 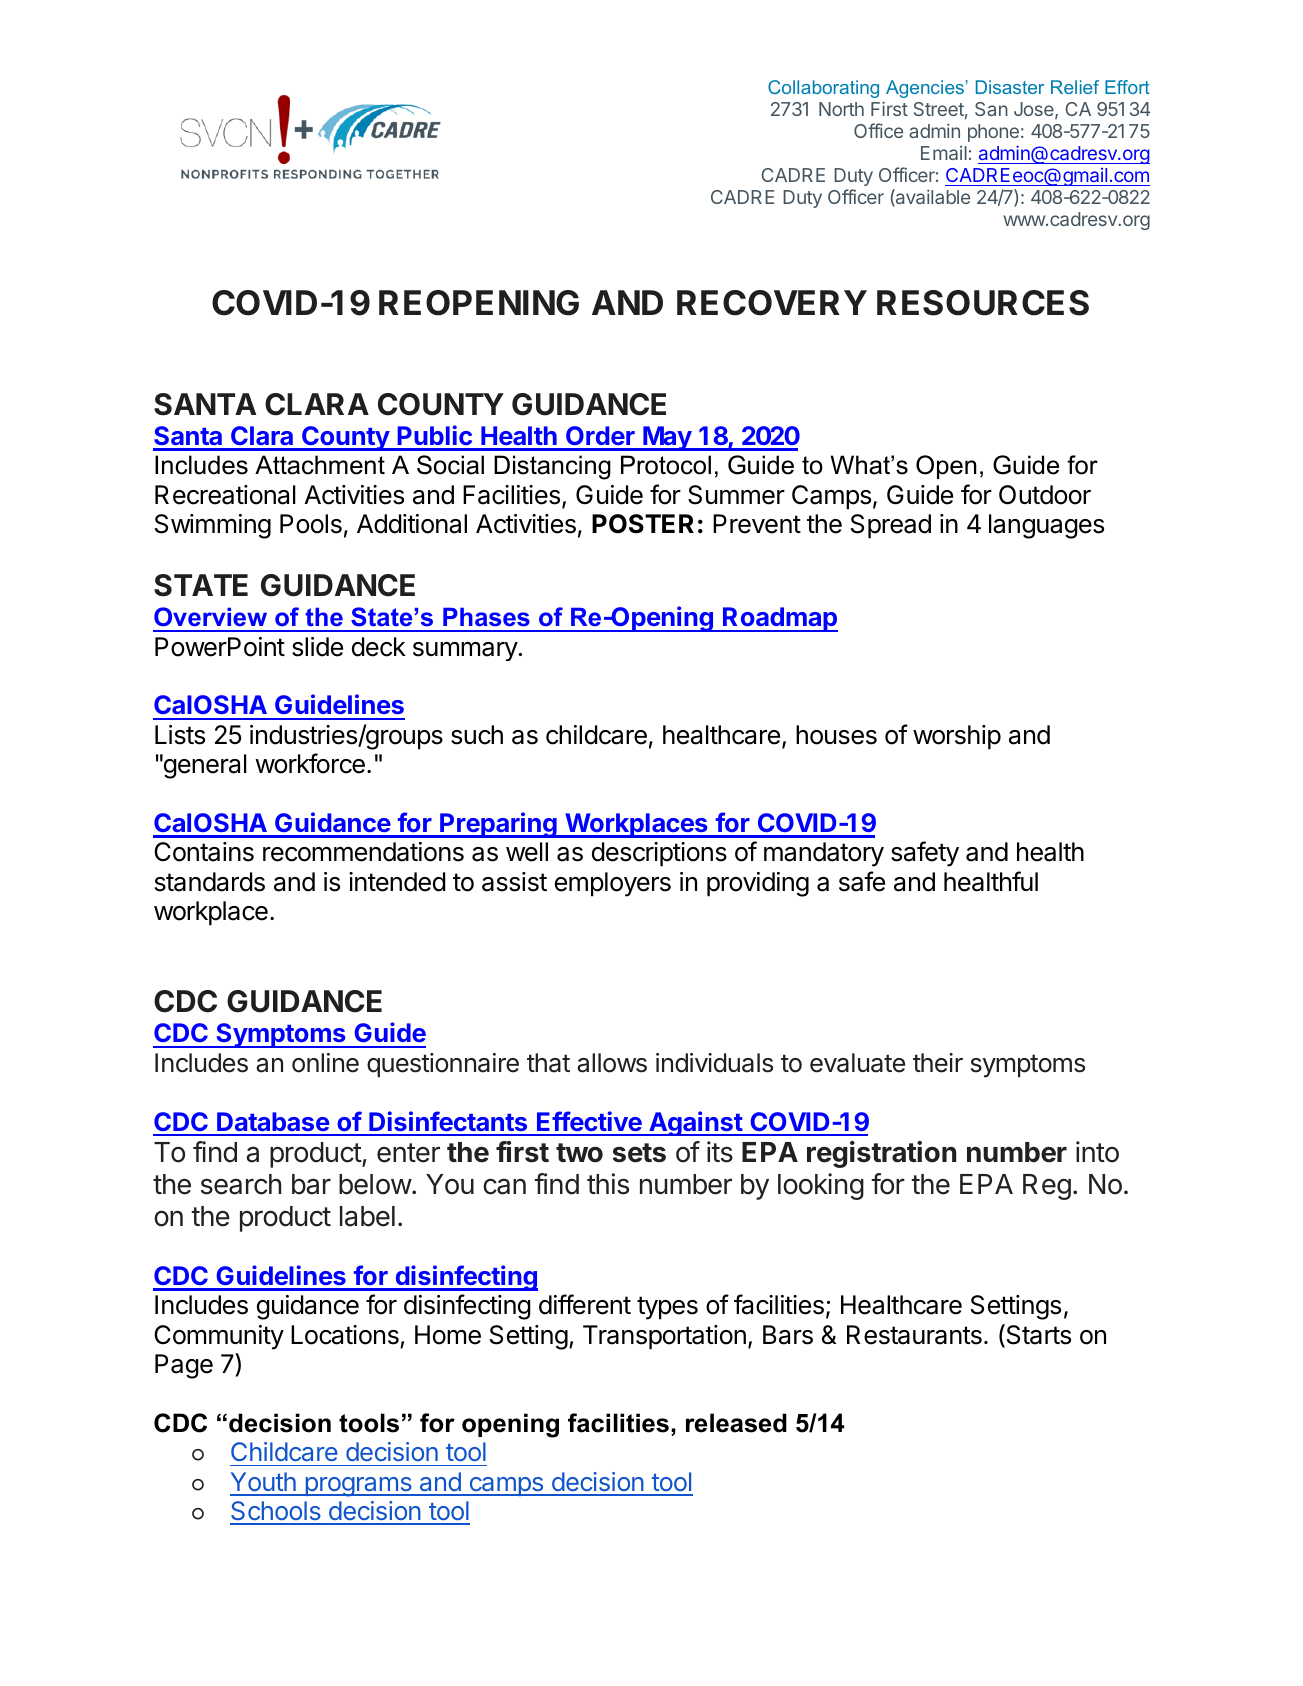 I want to click on their, so click(x=938, y=1063).
